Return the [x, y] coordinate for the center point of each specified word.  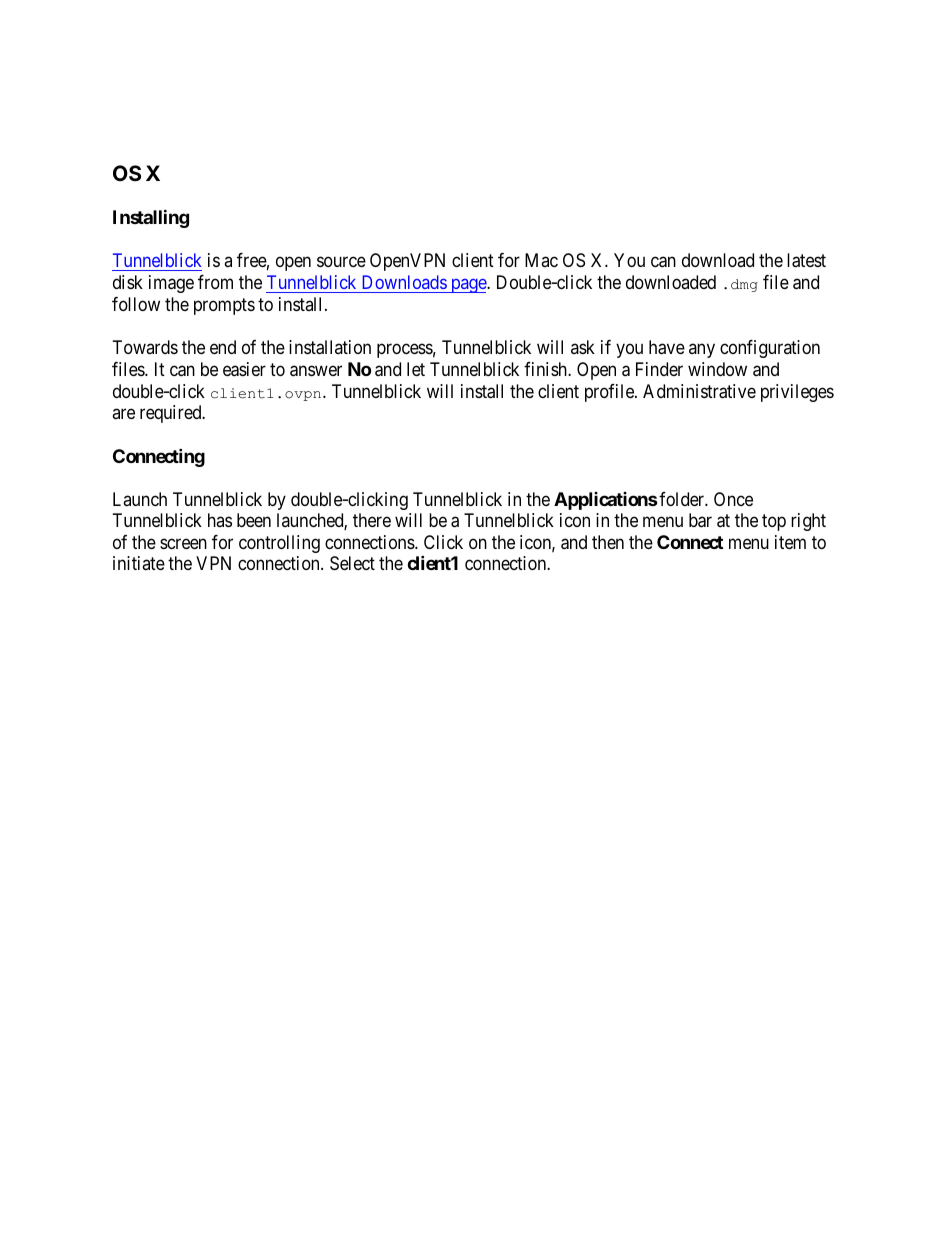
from [215, 282]
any [702, 351]
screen [183, 543]
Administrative [699, 391]
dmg [744, 285]
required [172, 414]
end [223, 347]
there [372, 520]
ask [583, 347]
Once [733, 499]
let [416, 369]
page [468, 286]
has [220, 520]
